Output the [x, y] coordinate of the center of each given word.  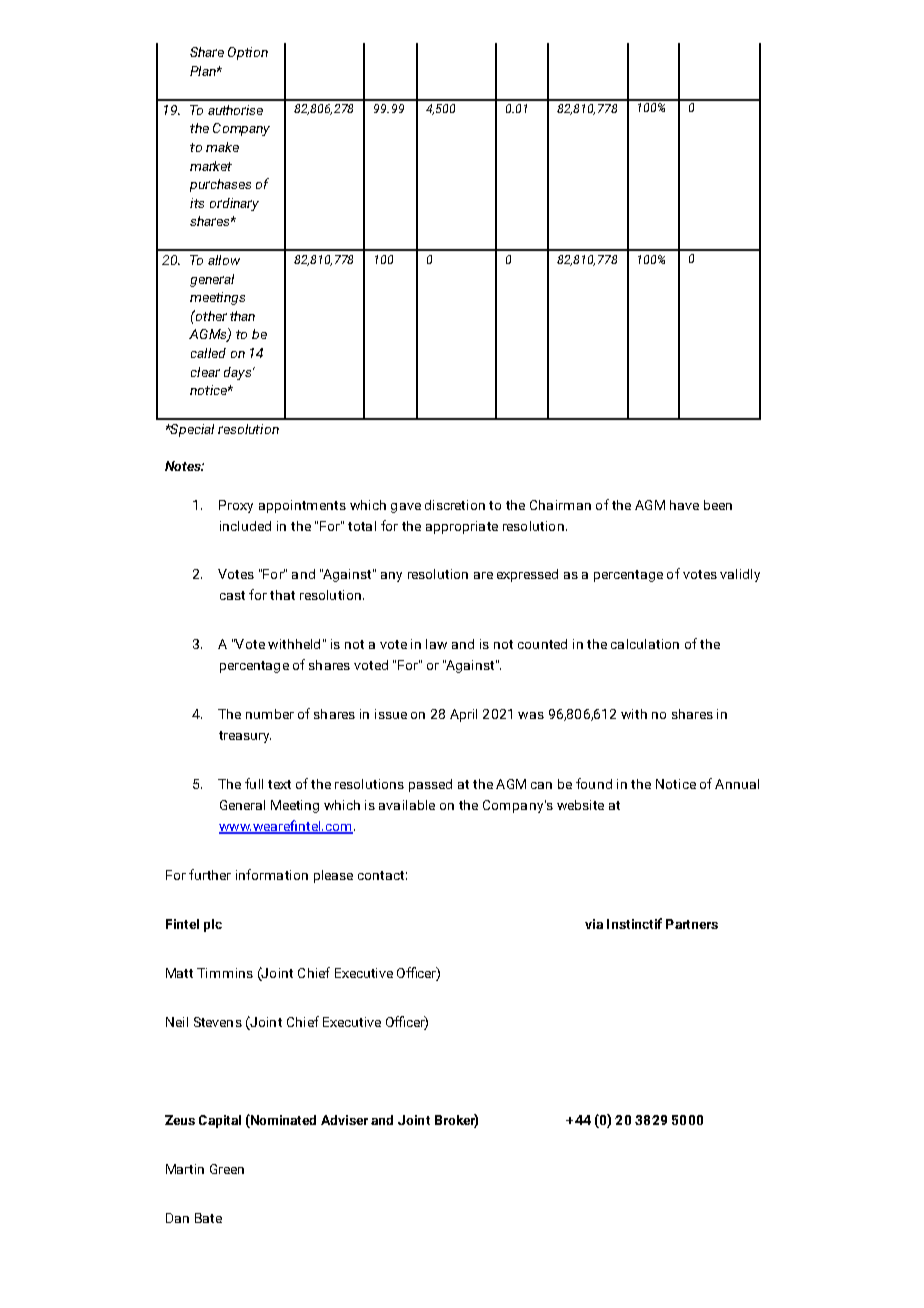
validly [740, 575]
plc [213, 925]
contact [381, 875]
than [242, 316]
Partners [692, 924]
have [684, 505]
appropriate [462, 527]
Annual [737, 784]
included [245, 526]
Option [248, 53]
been [718, 505]
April [463, 715]
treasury [245, 737]
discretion [455, 505]
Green [227, 1169]
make [222, 147]
